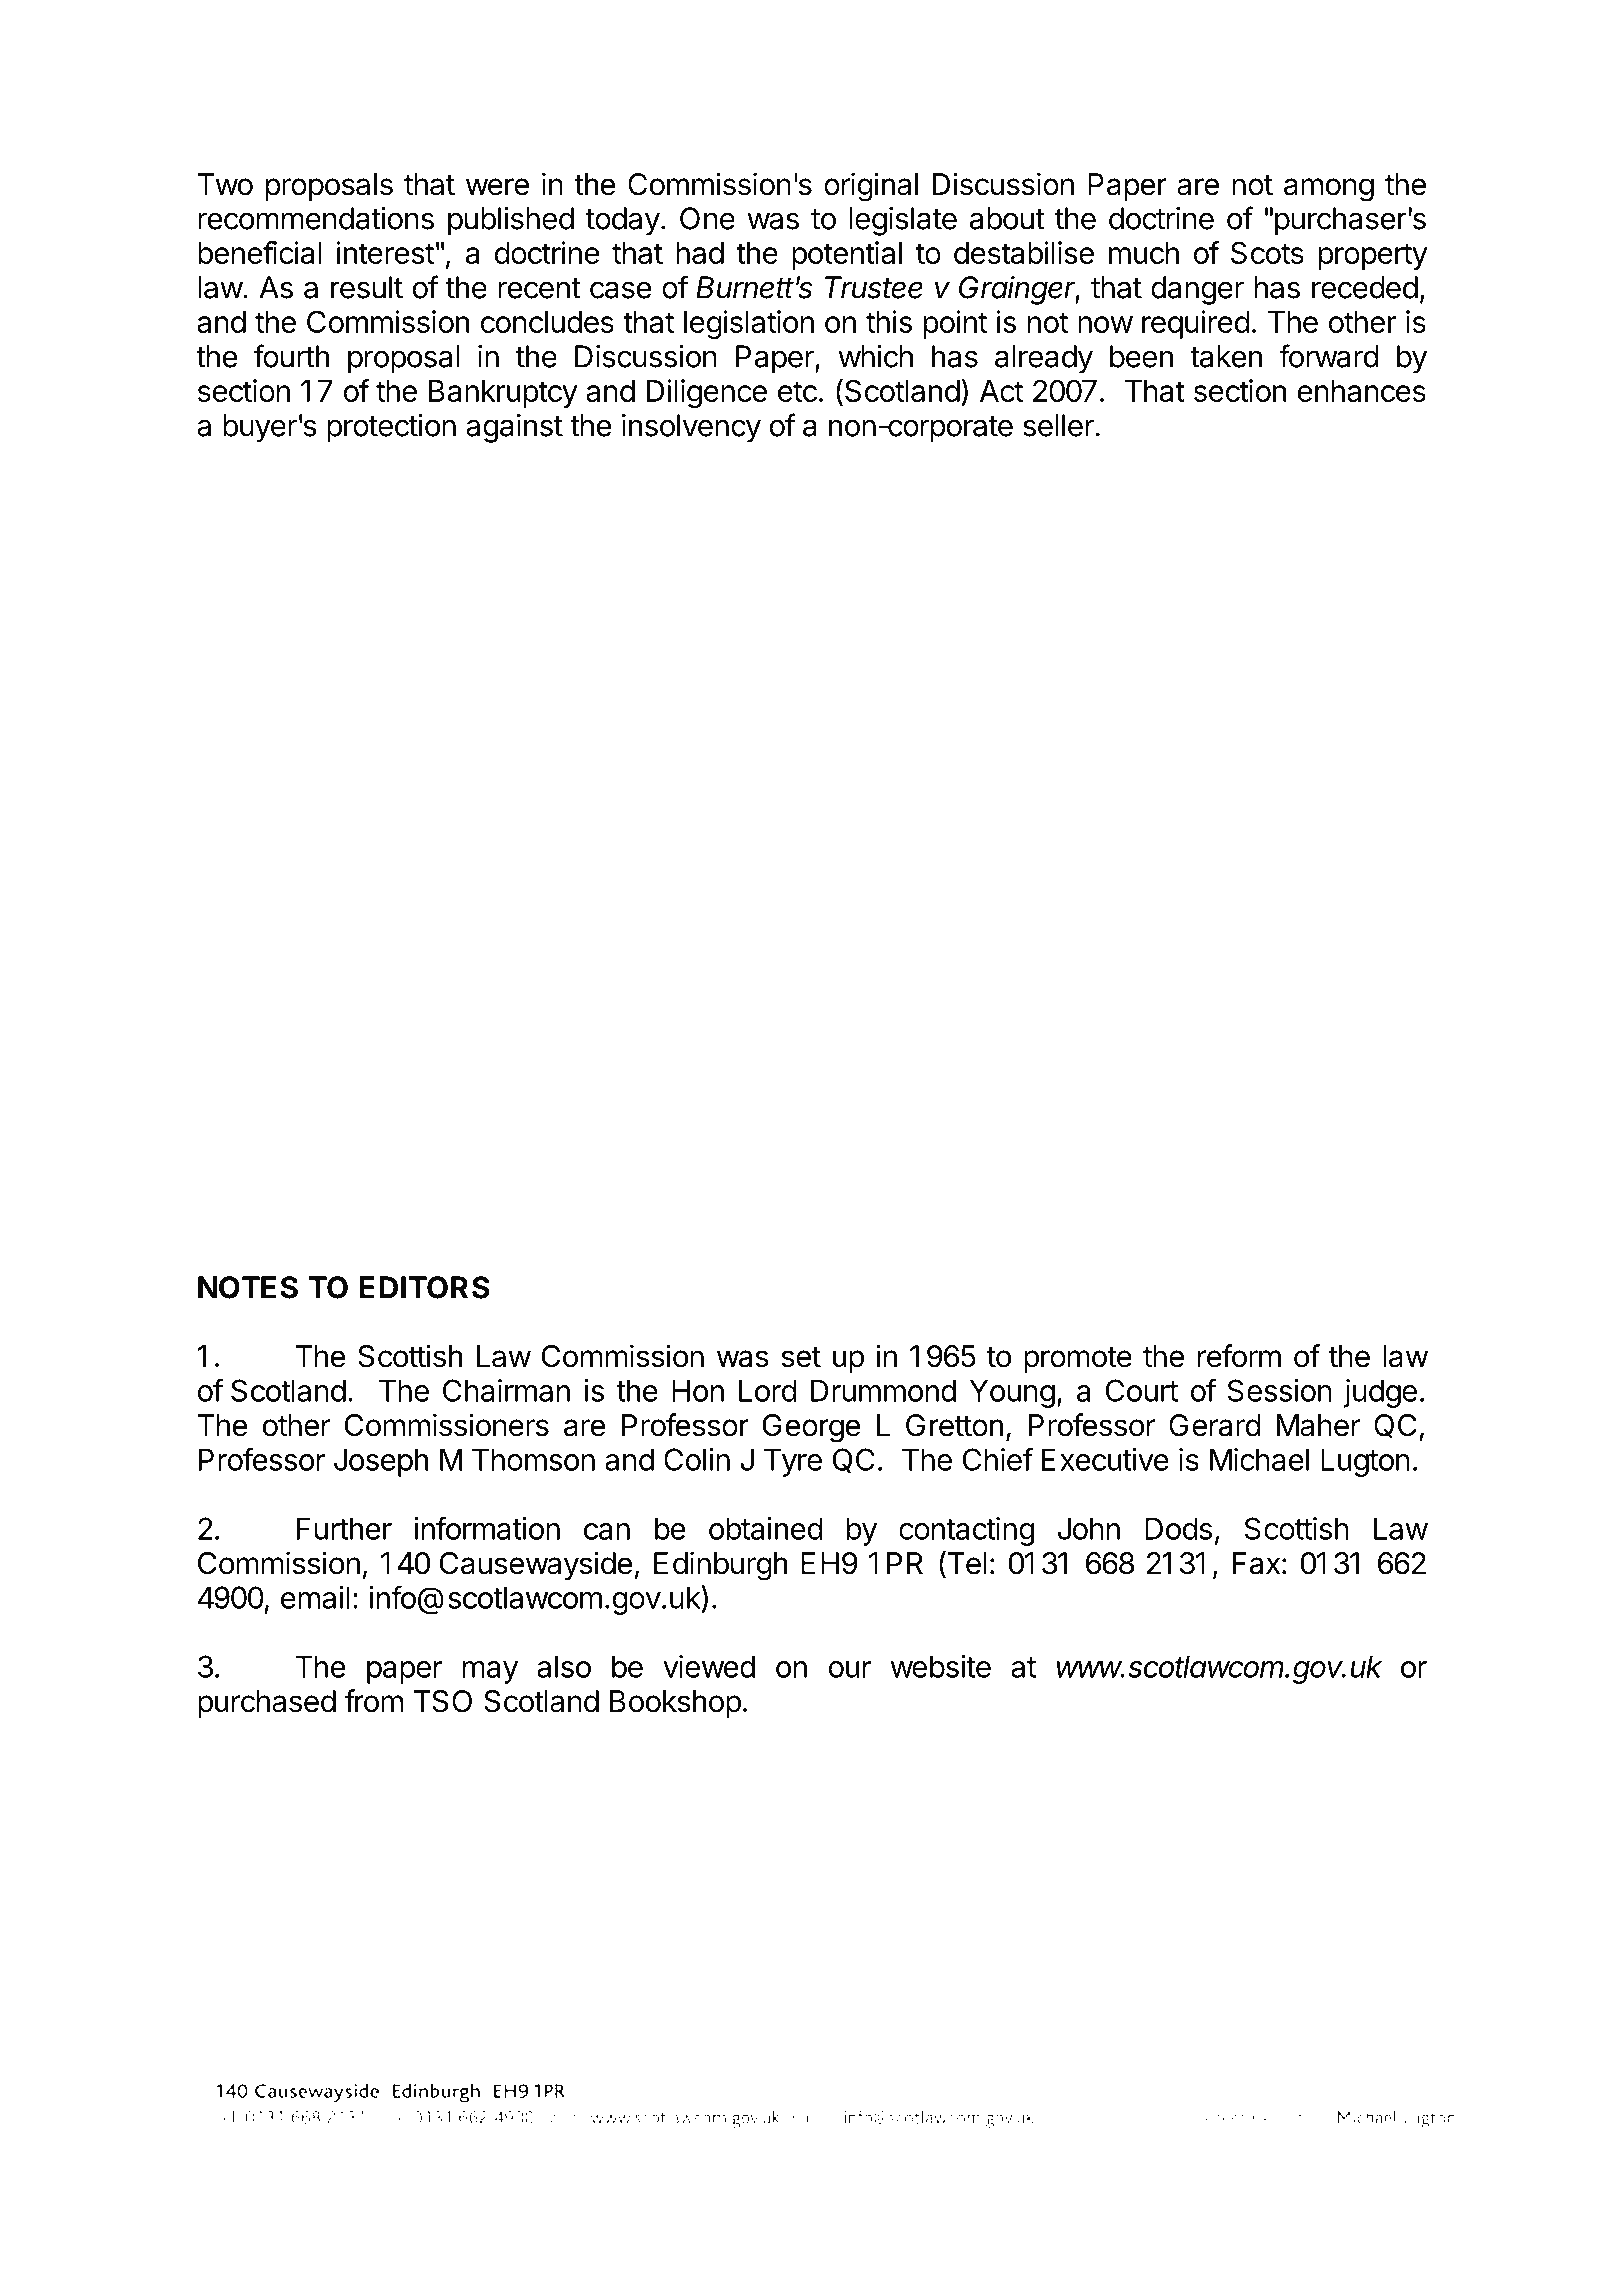  Describe the element at coordinates (424, 1287) in the page. I see `EDITORS` at that location.
